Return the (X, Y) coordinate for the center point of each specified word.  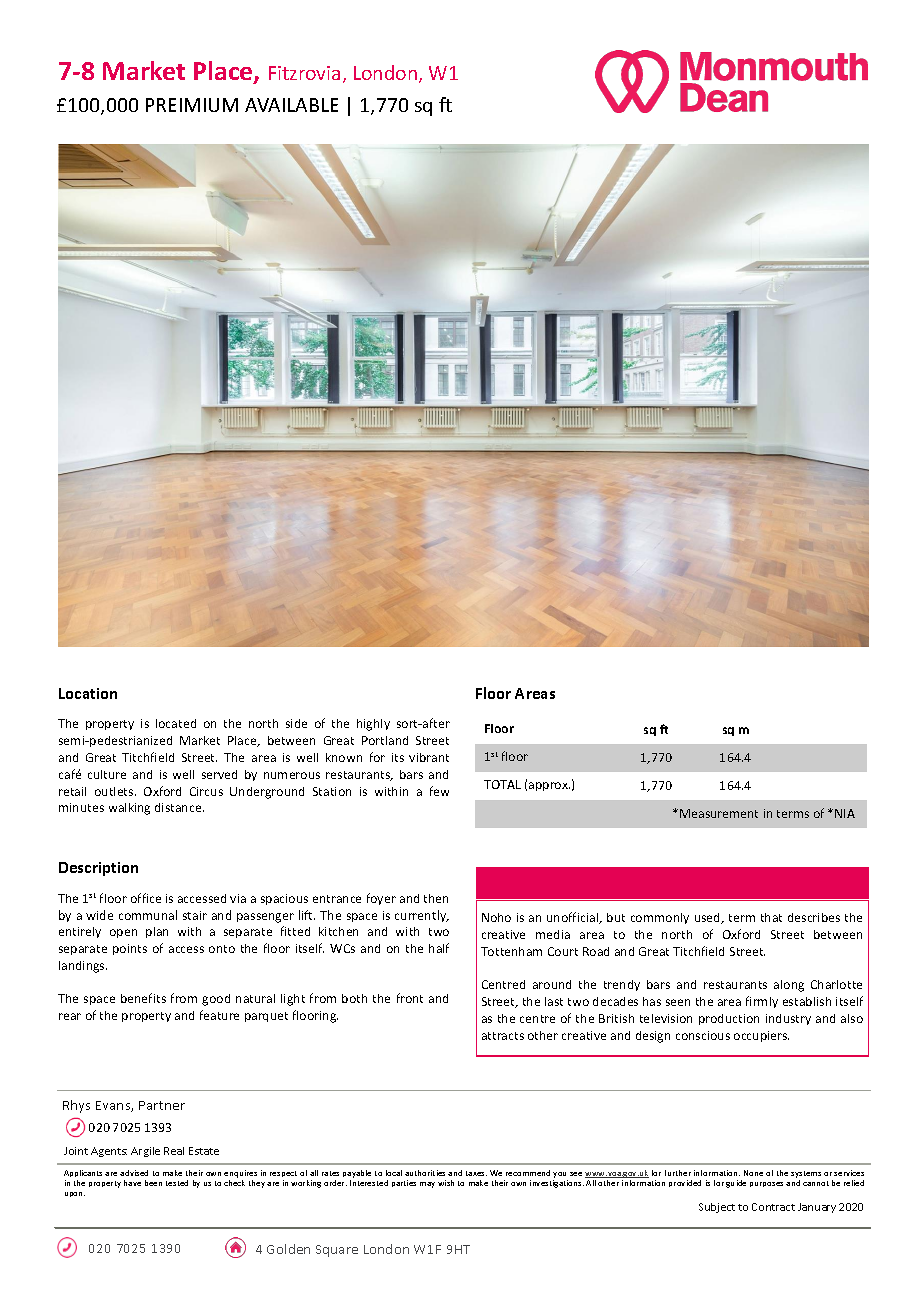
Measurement (719, 813)
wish (446, 1183)
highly (373, 725)
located (176, 723)
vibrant (429, 757)
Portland (385, 740)
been (153, 1183)
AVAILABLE (291, 105)
